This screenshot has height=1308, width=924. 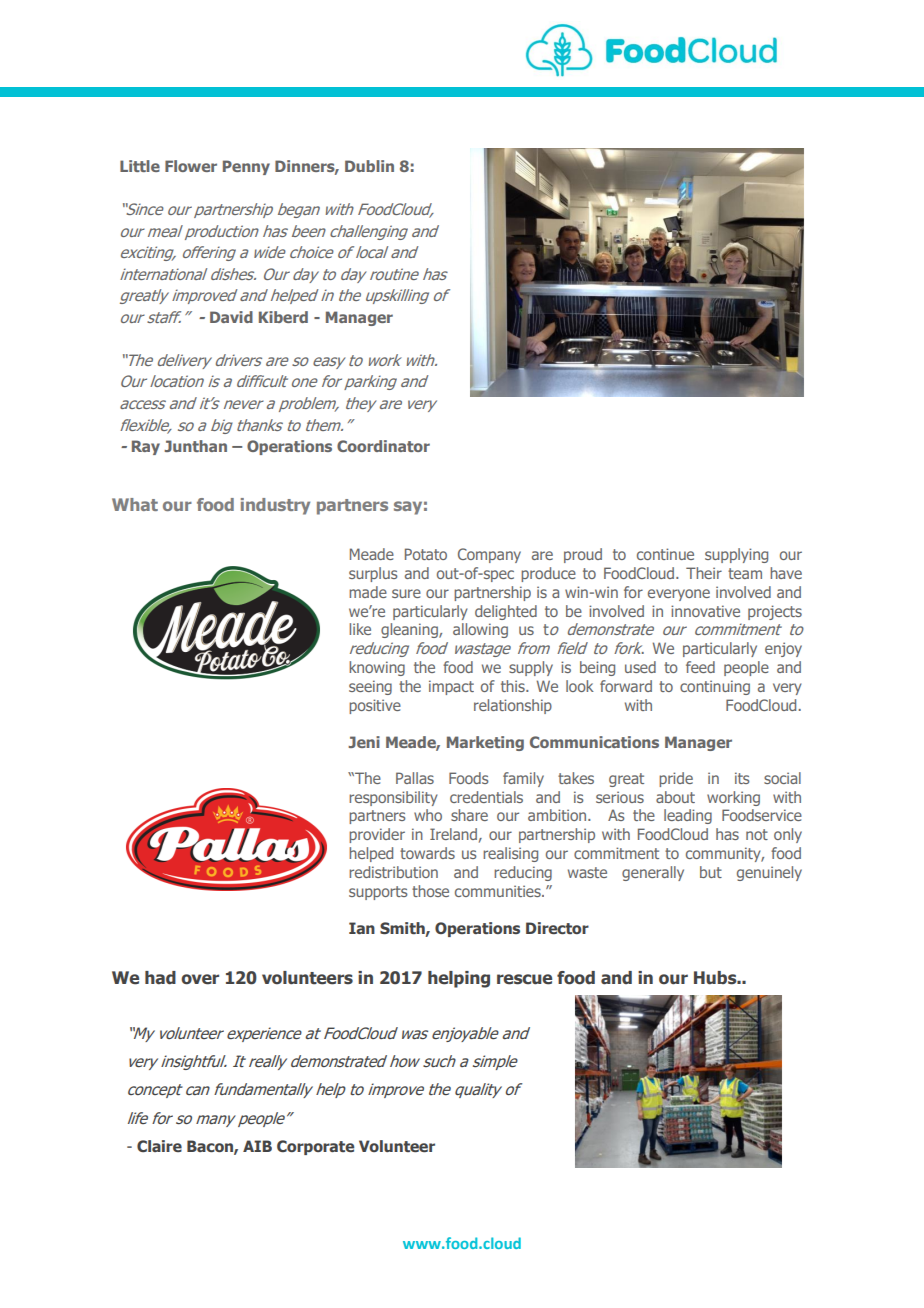 What do you see at coordinates (665, 554) in the screenshot?
I see `continue` at bounding box center [665, 554].
